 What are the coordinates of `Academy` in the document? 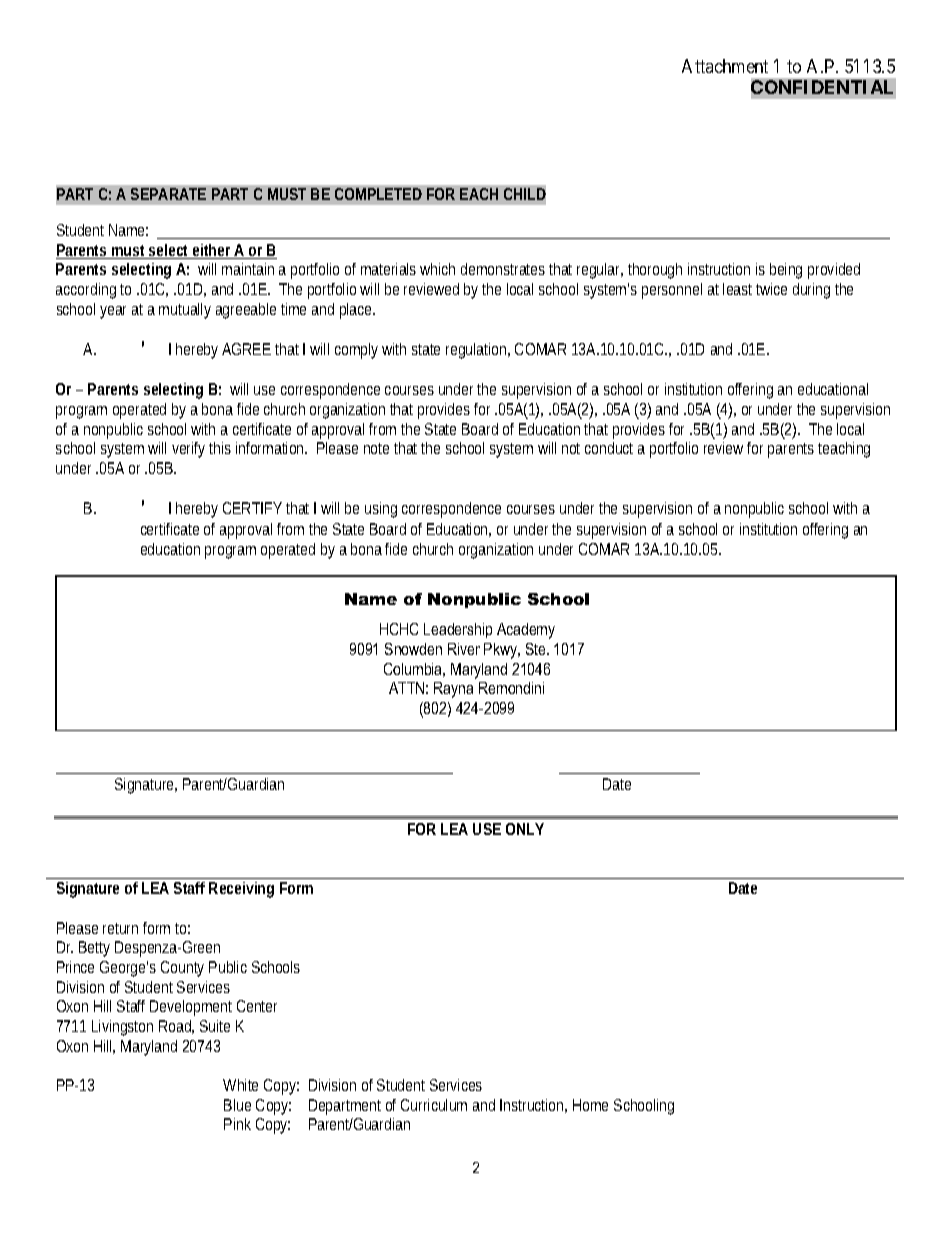 It's located at (526, 631).
